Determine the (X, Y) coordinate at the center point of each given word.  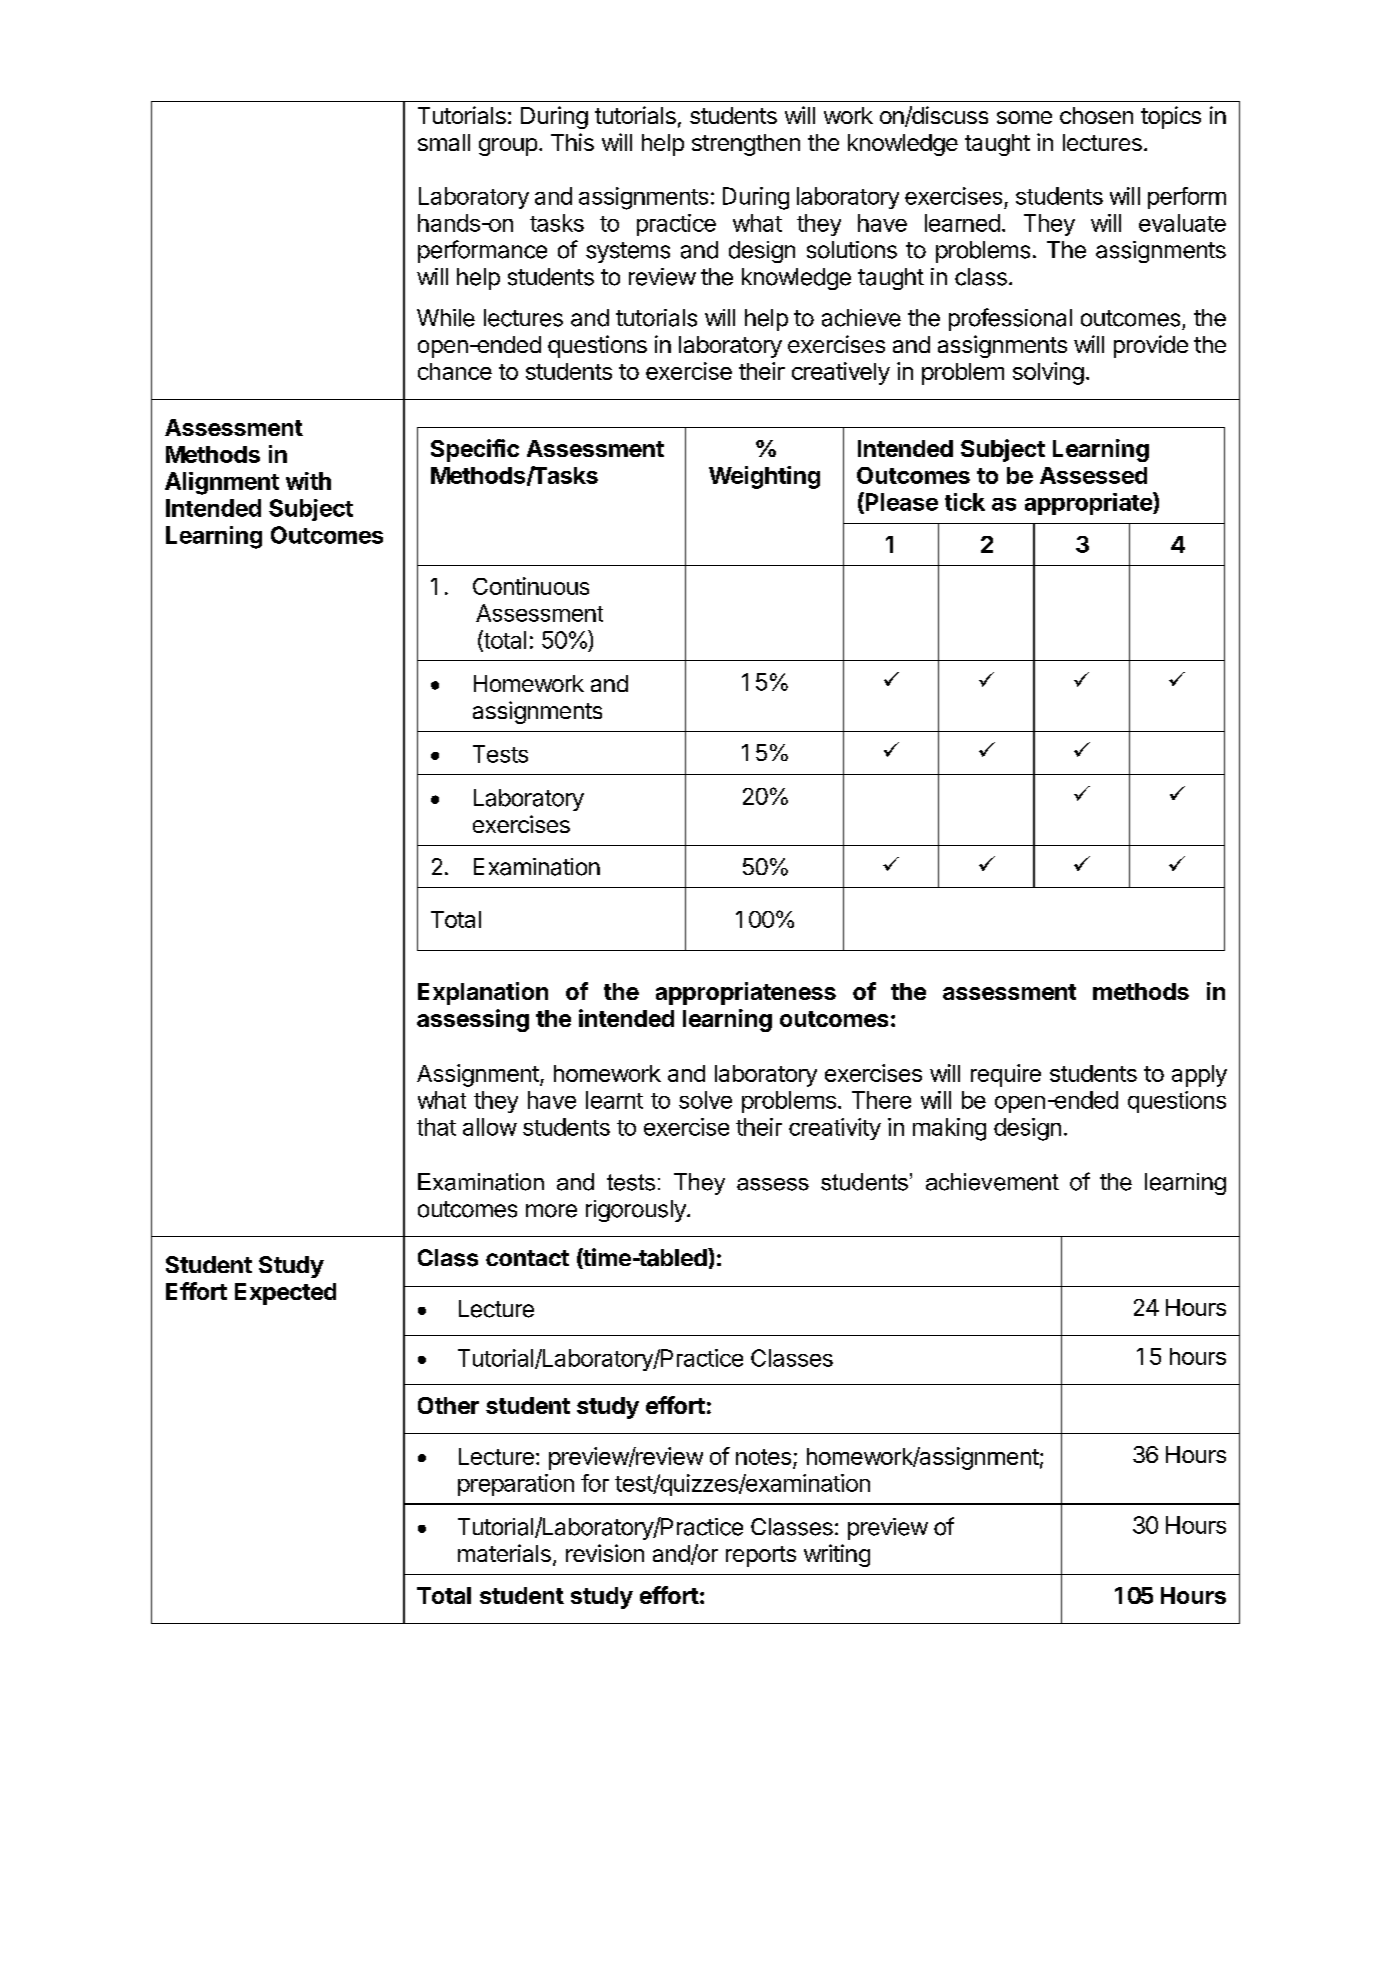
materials (504, 1553)
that (436, 1127)
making (949, 1129)
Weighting (764, 477)
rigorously (637, 1211)
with (308, 481)
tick (965, 502)
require (1006, 1075)
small (444, 142)
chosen (1096, 115)
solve (705, 1100)
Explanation (483, 993)
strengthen (746, 145)
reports (761, 1556)
